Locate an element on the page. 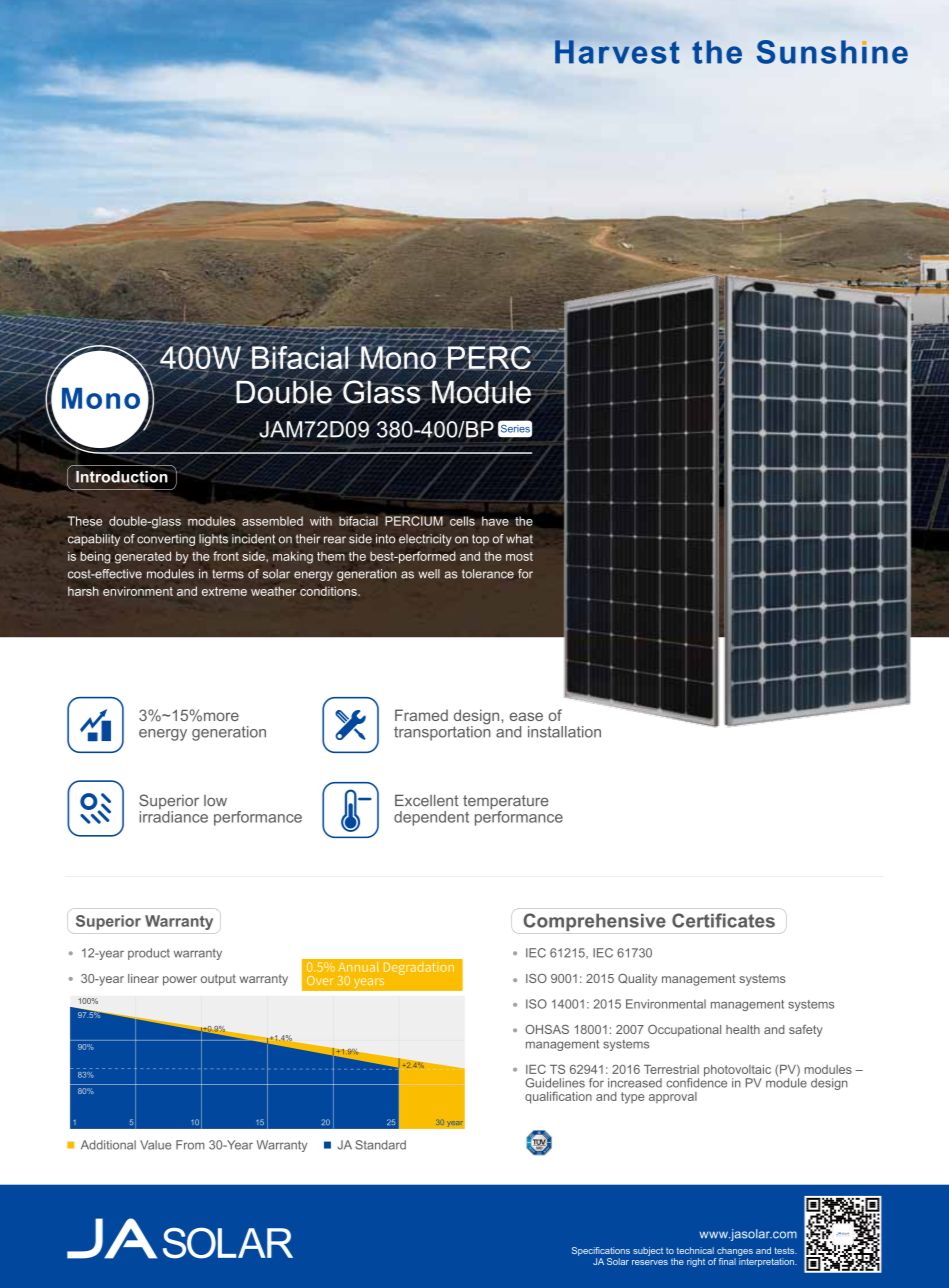  Certificates is located at coordinates (723, 920).
